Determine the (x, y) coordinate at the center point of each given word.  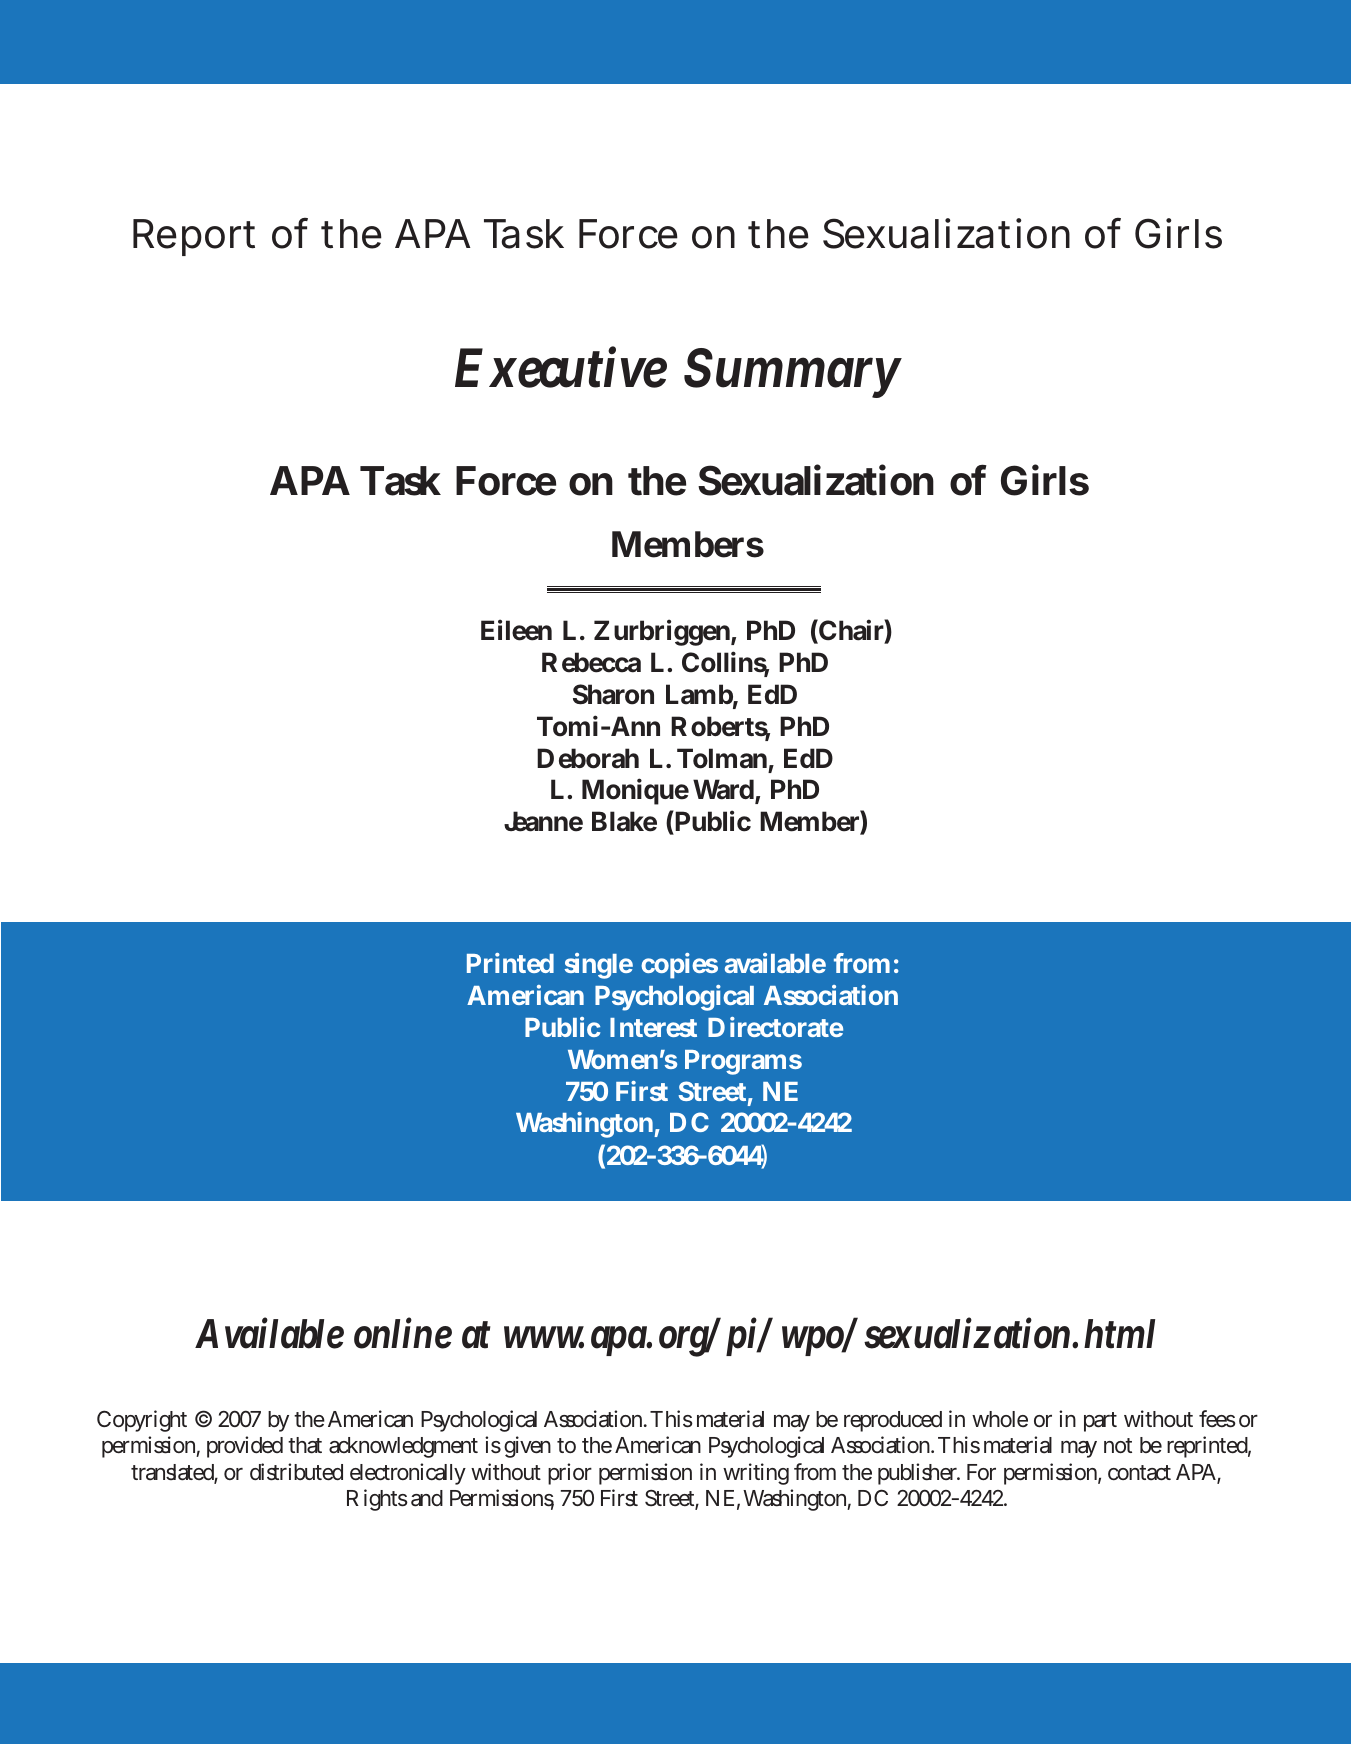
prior (570, 1474)
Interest (653, 1027)
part (1100, 1422)
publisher (918, 1474)
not (1118, 1445)
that (305, 1445)
